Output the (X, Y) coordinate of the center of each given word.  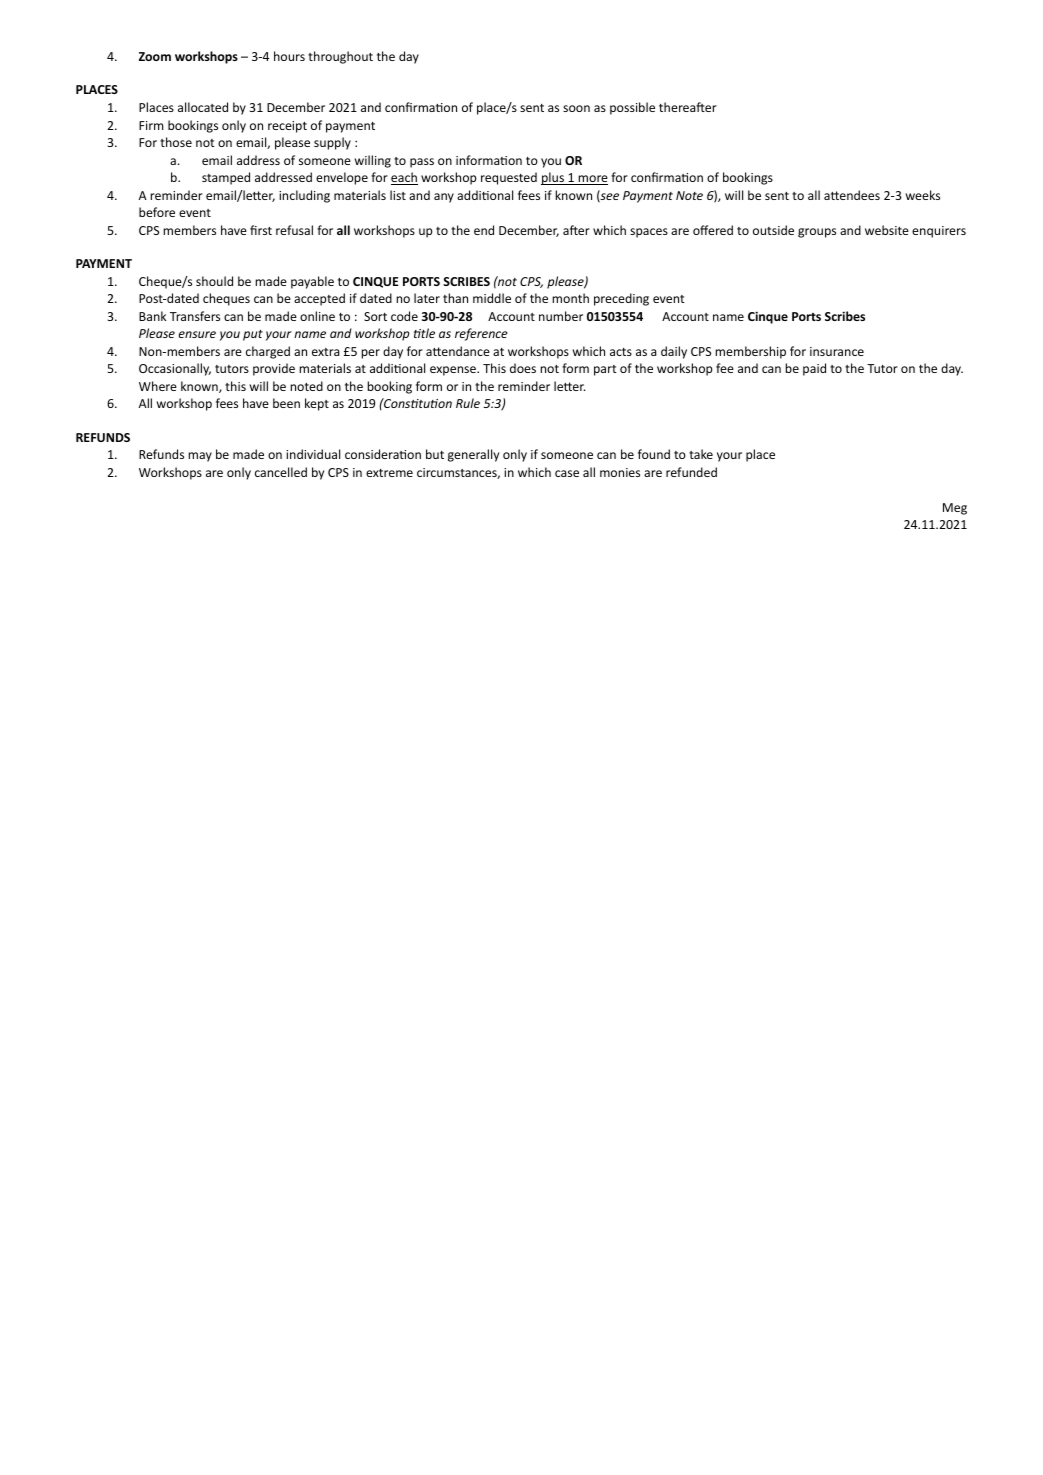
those (176, 142)
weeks (923, 195)
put (253, 335)
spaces (649, 233)
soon (576, 108)
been (286, 403)
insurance (837, 351)
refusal (294, 230)
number (561, 316)
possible (632, 108)
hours (289, 56)
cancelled (281, 472)
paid (814, 369)
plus (553, 178)
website (887, 230)
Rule (468, 403)
